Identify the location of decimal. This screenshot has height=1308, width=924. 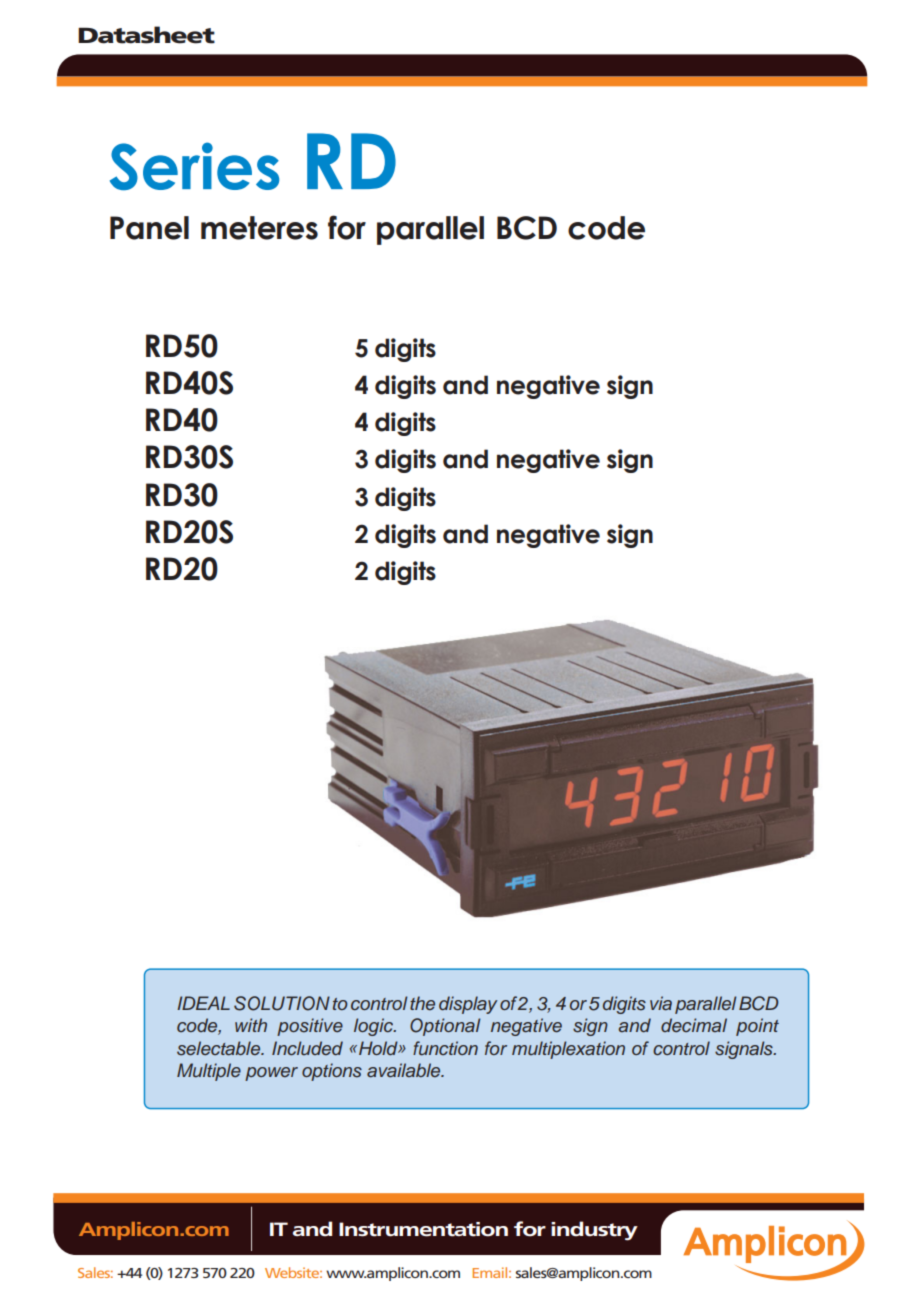
(694, 1025).
